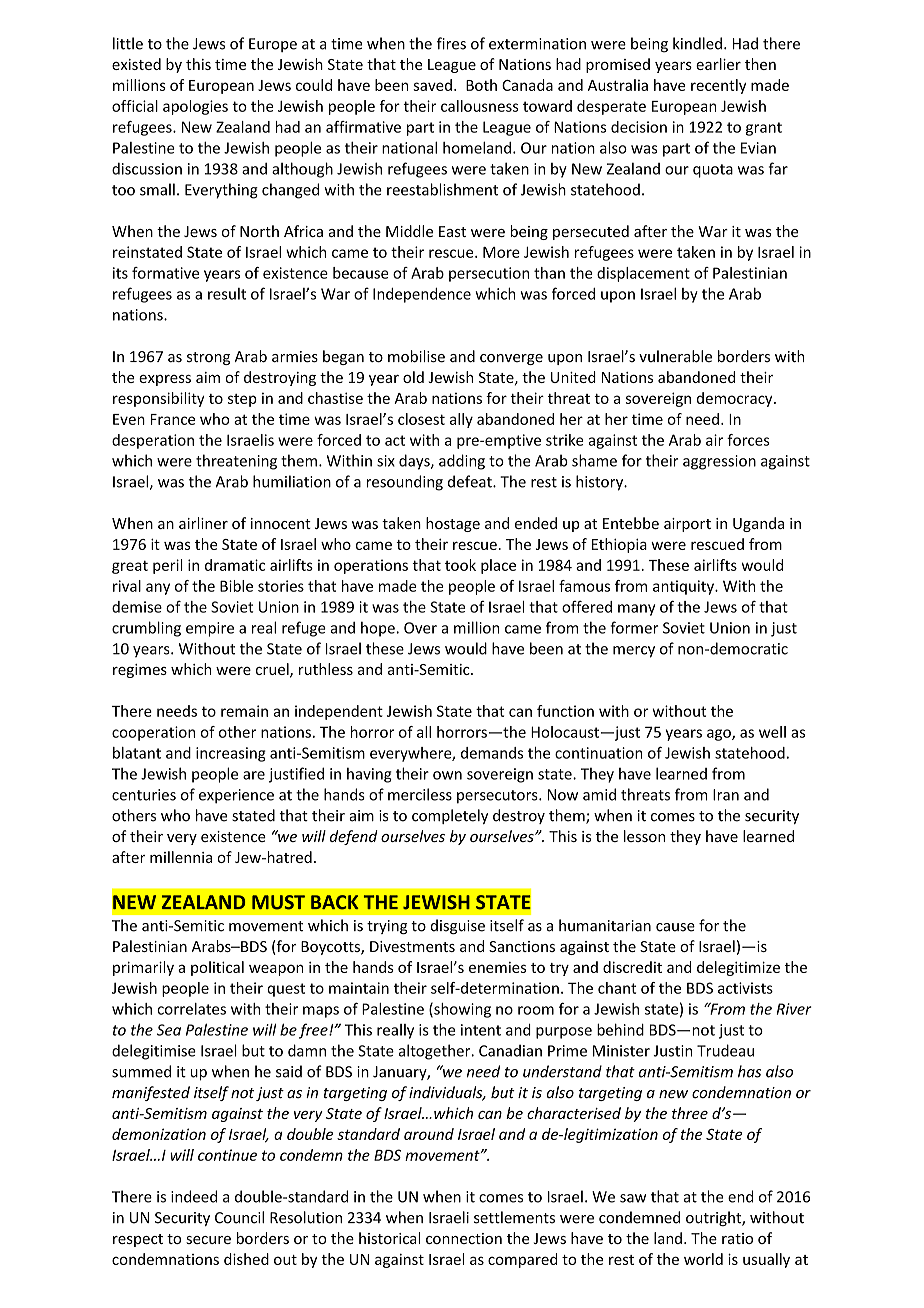 The width and height of the screenshot is (924, 1308). I want to click on world, so click(703, 1259).
